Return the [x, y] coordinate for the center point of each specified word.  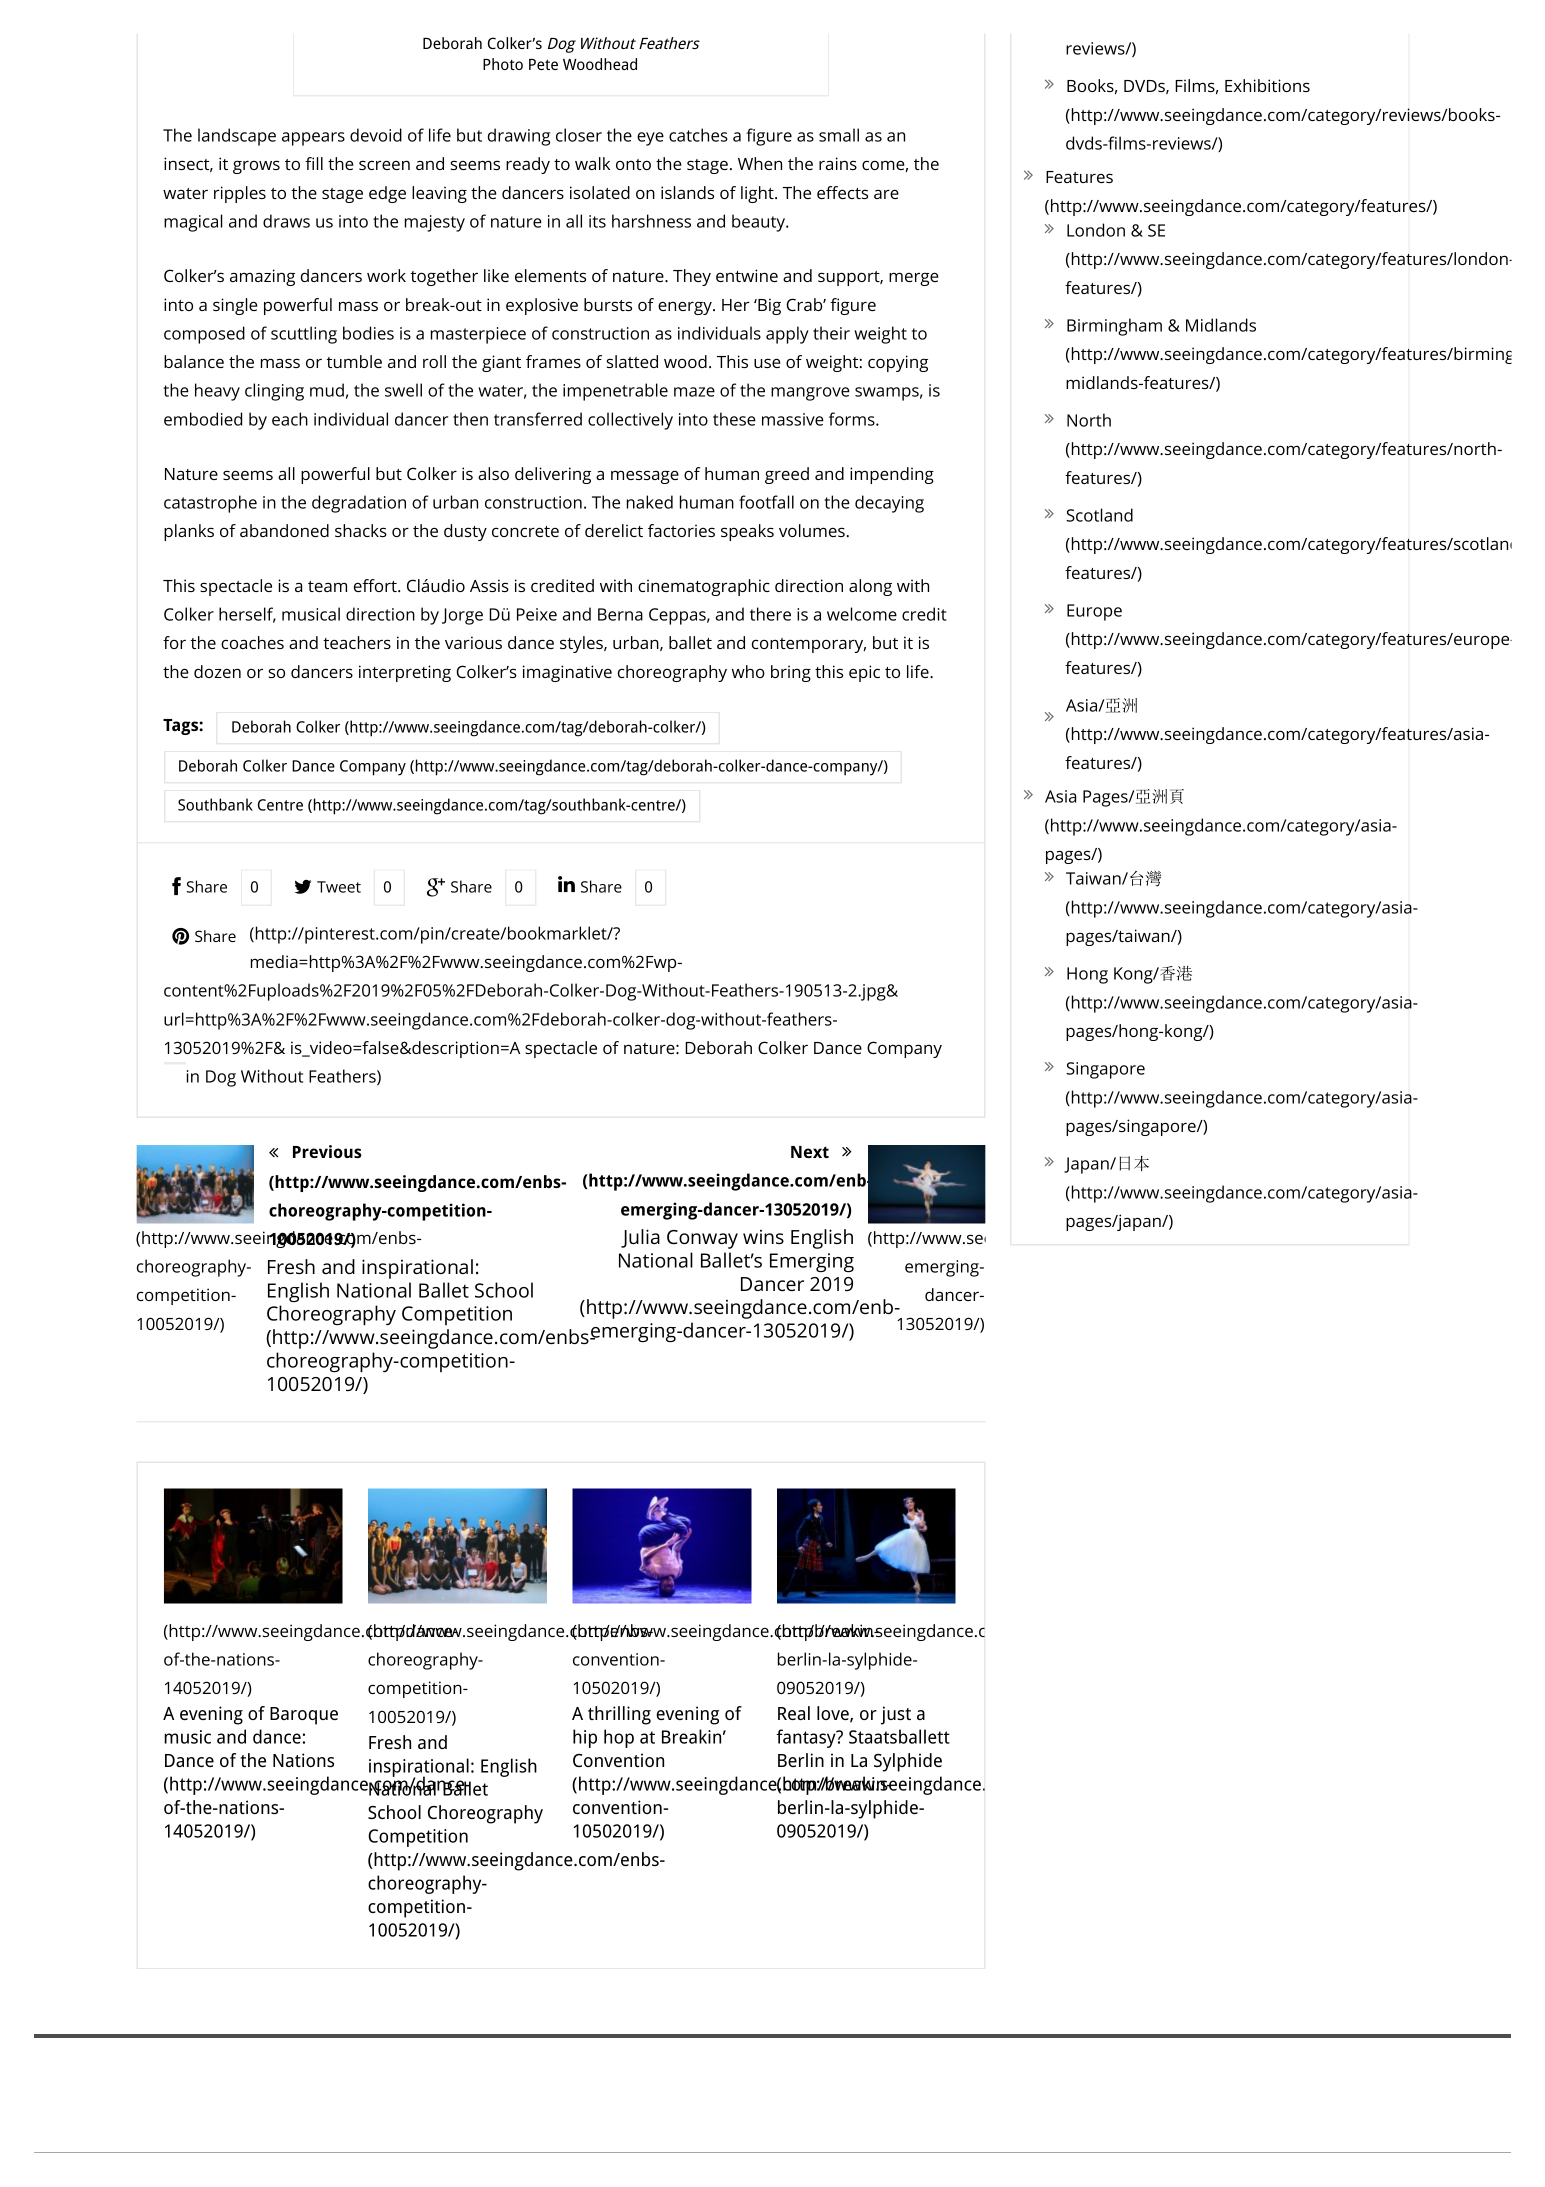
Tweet [339, 887]
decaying [889, 504]
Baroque [304, 1716]
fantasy [807, 1738]
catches [698, 135]
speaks [747, 532]
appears [313, 139]
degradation [359, 504]
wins [763, 1237]
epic [864, 673]
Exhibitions [1267, 85]
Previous [327, 1151]
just [896, 1715]
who [748, 671]
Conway [702, 1239]
